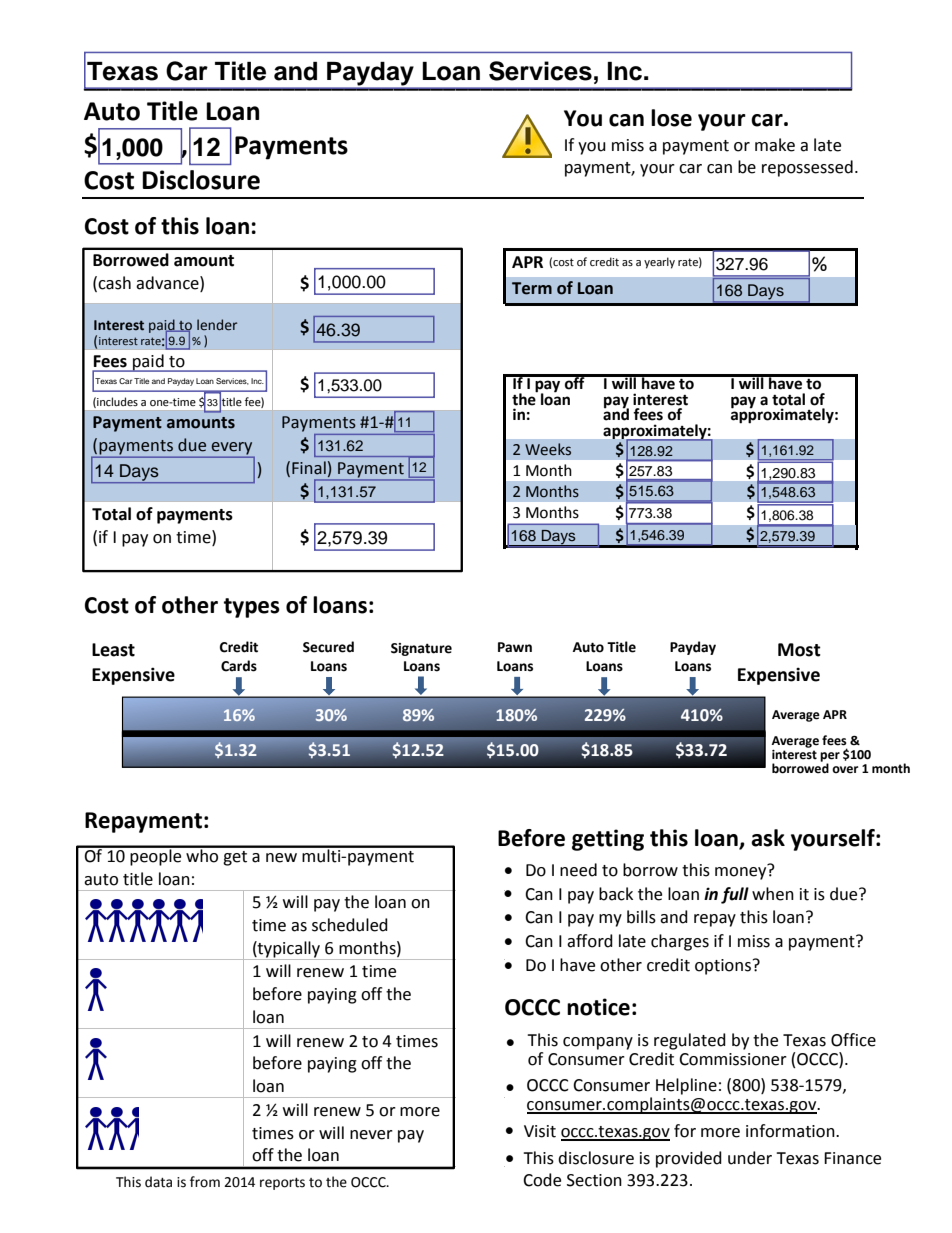  I want to click on lose, so click(671, 118).
